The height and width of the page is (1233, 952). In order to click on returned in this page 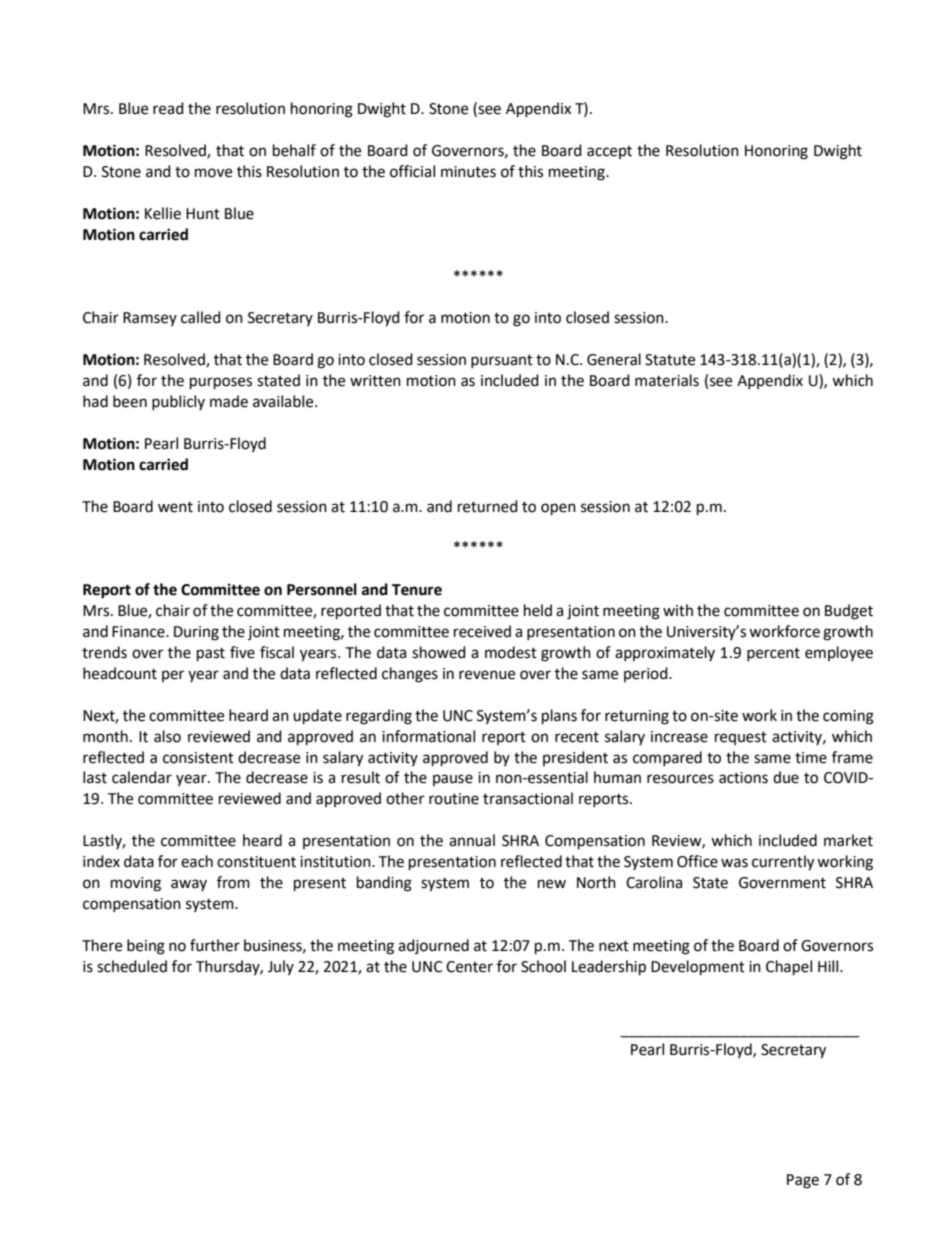, I will do `click(488, 506)`.
